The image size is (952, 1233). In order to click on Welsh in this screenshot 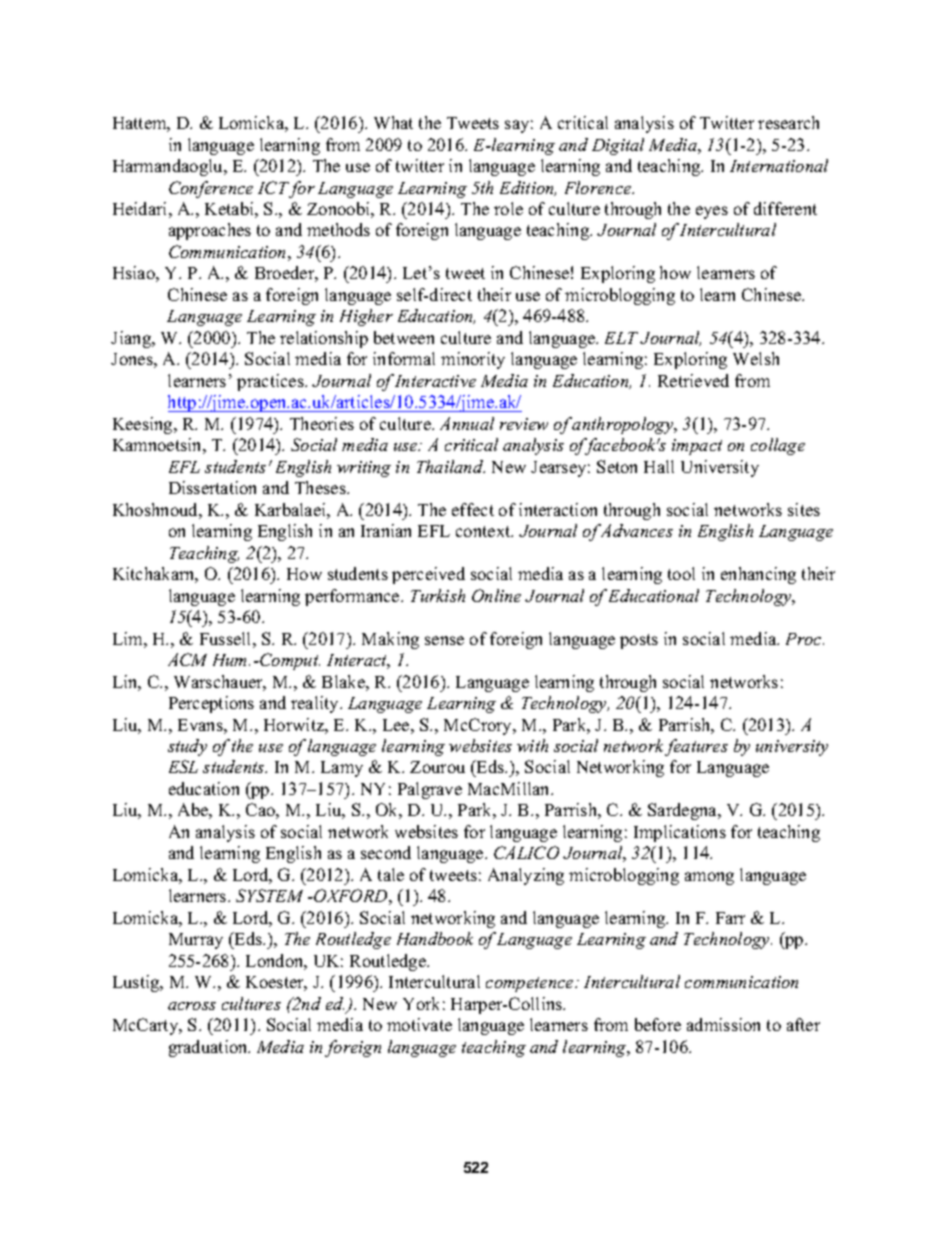, I will do `click(756, 358)`.
